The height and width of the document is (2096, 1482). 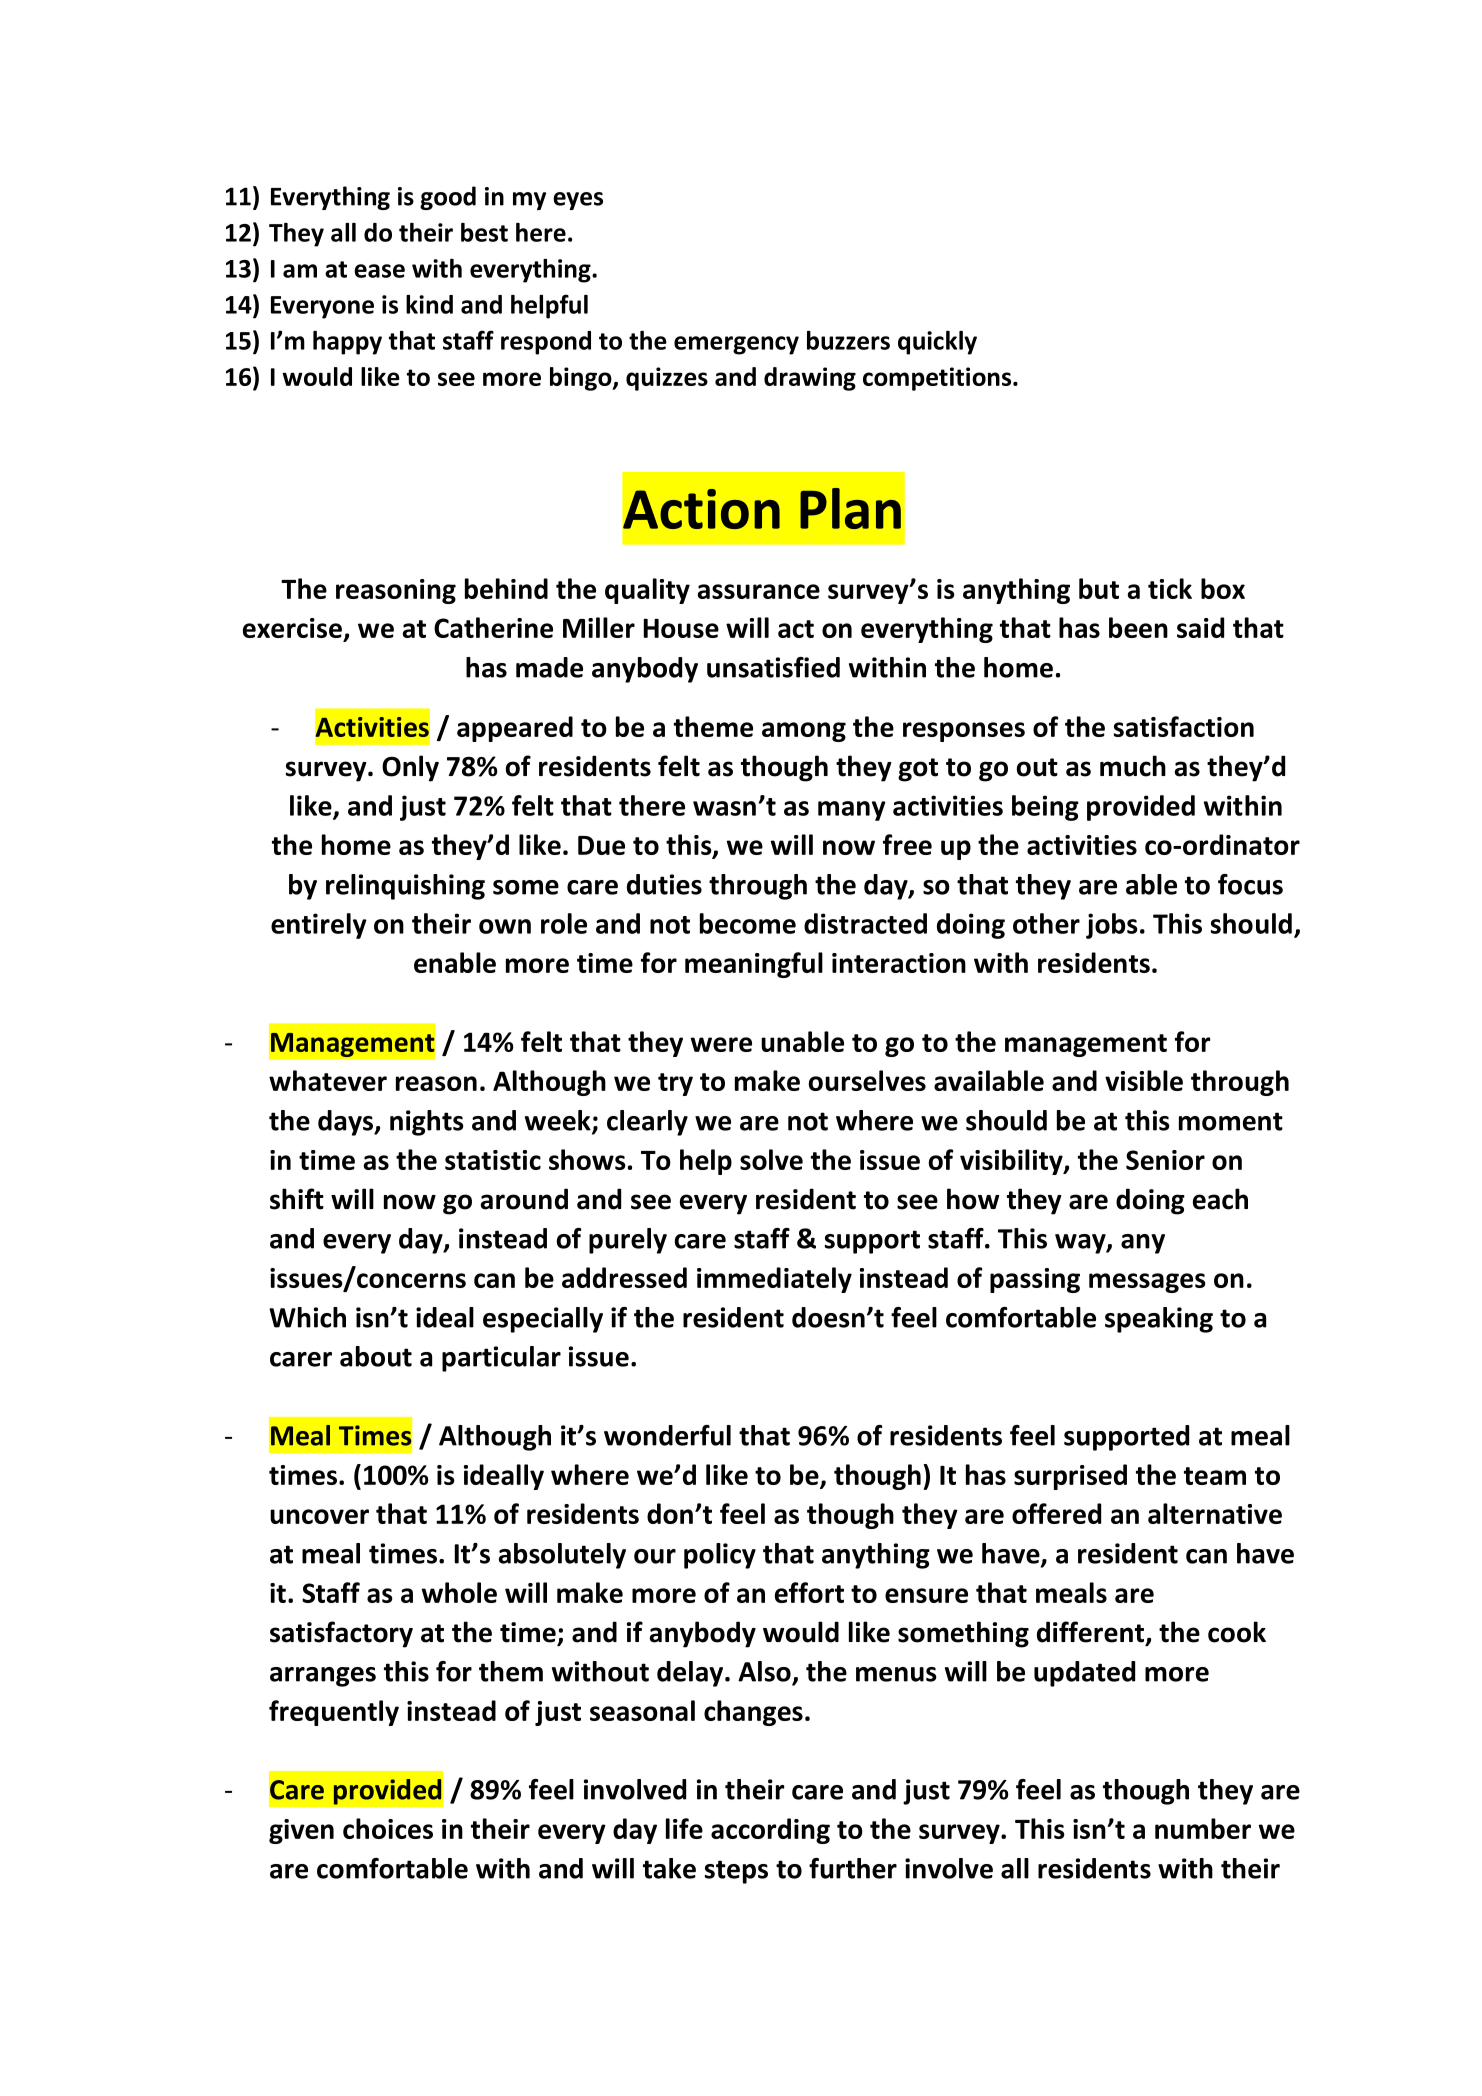 What do you see at coordinates (1147, 1283) in the document?
I see `messages` at bounding box center [1147, 1283].
